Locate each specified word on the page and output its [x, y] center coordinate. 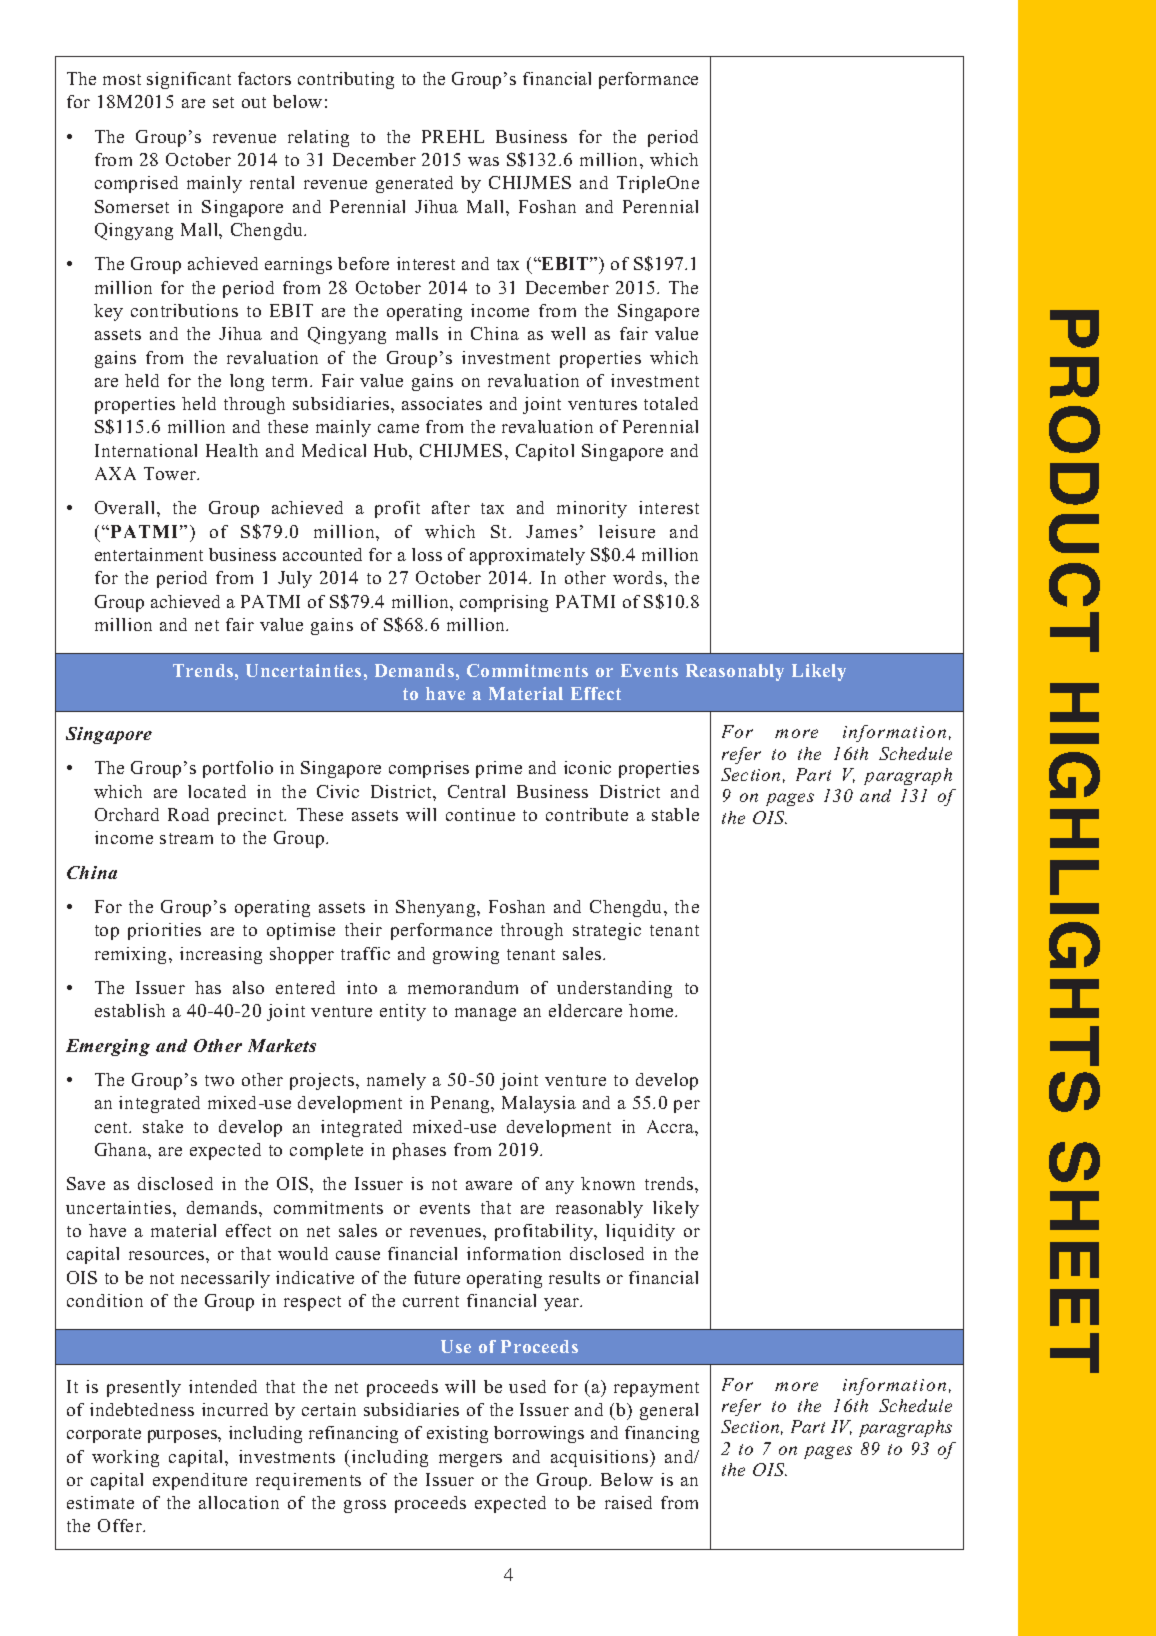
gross [365, 1506]
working [125, 1458]
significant [189, 80]
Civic [338, 791]
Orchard [127, 814]
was [483, 161]
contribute [587, 814]
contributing [346, 80]
